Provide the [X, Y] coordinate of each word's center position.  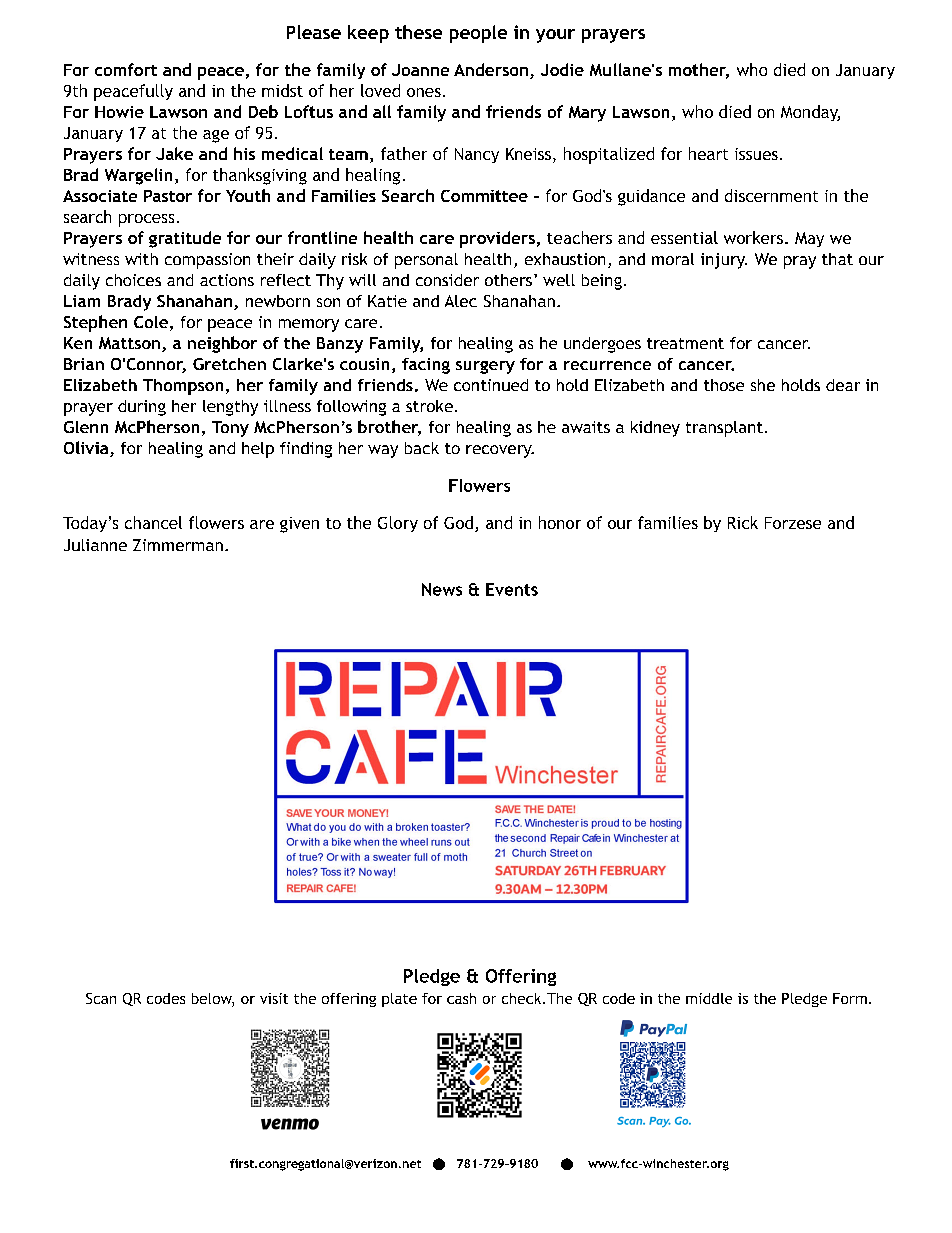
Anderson [491, 69]
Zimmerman [178, 545]
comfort [126, 69]
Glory [398, 524]
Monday [810, 113]
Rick [743, 522]
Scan [101, 998]
